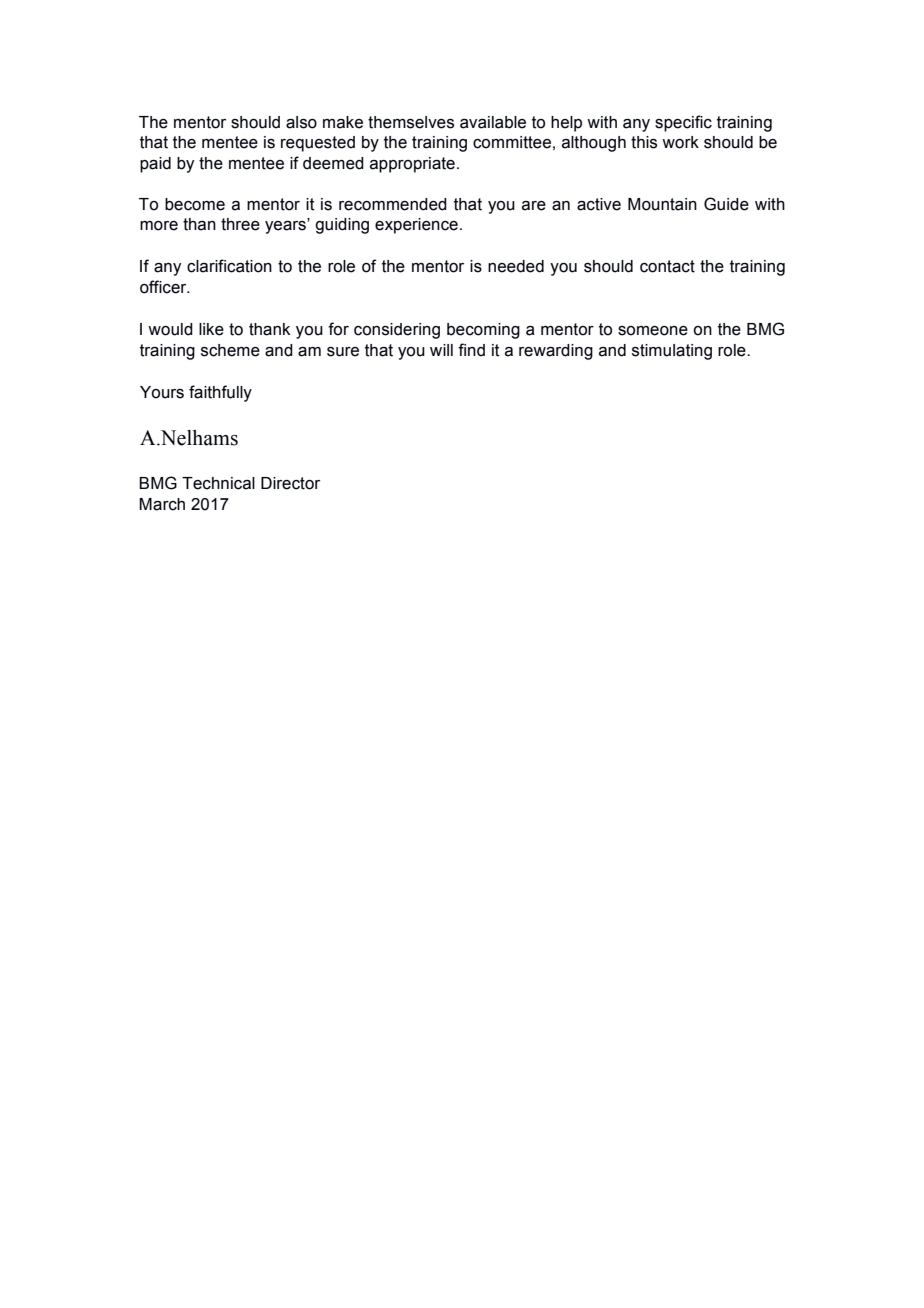  What do you see at coordinates (483, 331) in the image?
I see `becoming` at bounding box center [483, 331].
